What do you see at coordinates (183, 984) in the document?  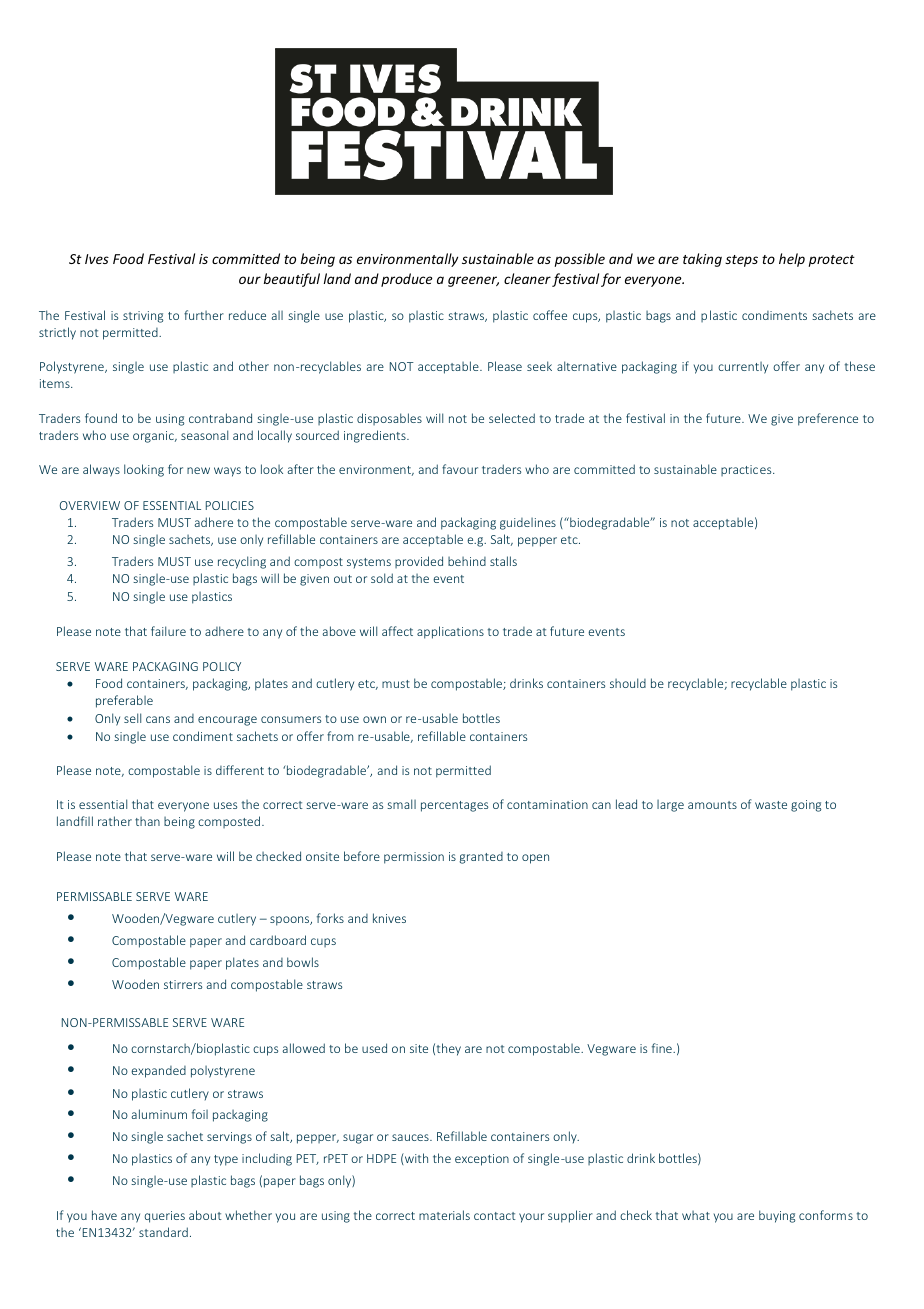 I see `stirrers` at bounding box center [183, 984].
